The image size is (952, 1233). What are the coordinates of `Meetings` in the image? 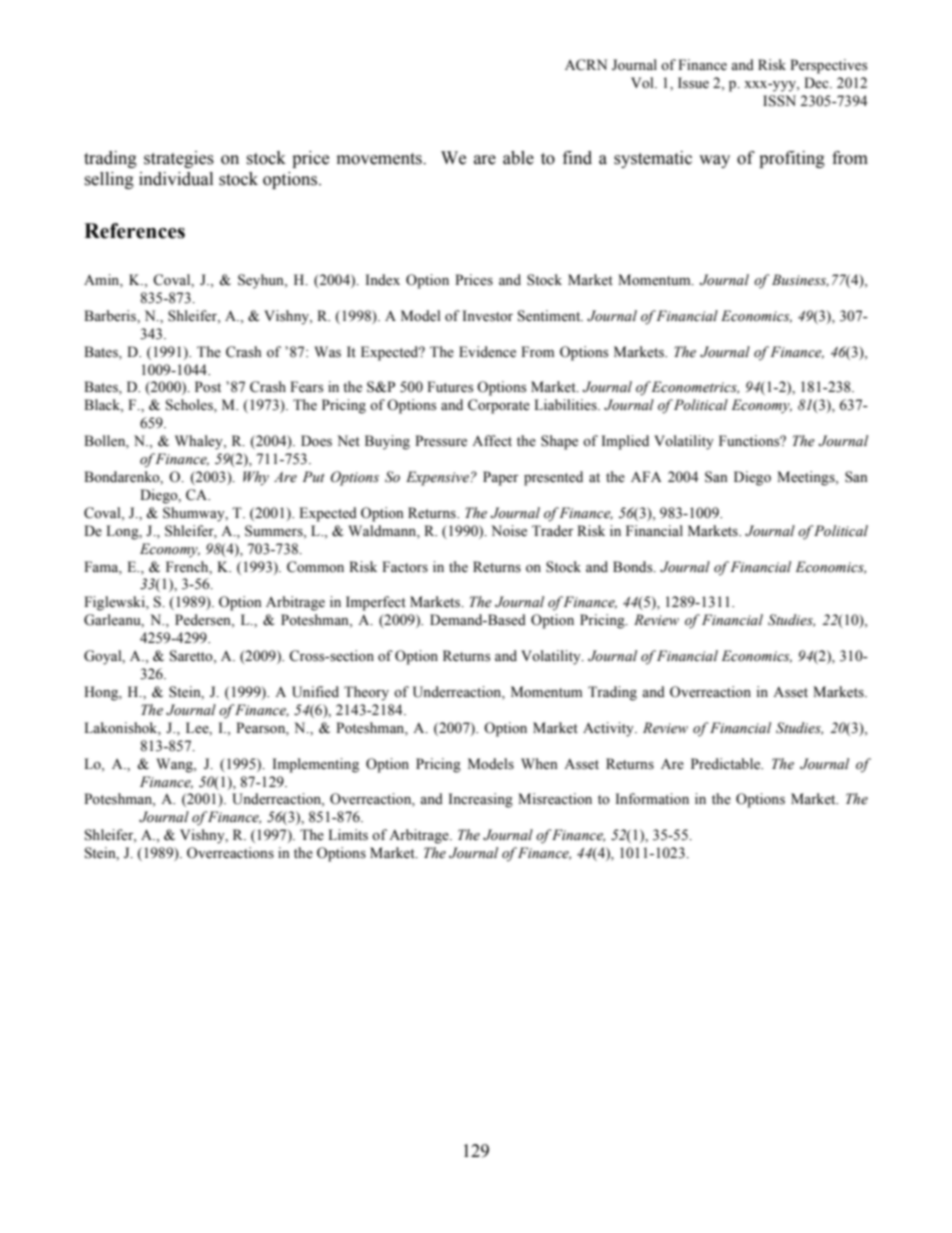 It's located at (807, 478).
